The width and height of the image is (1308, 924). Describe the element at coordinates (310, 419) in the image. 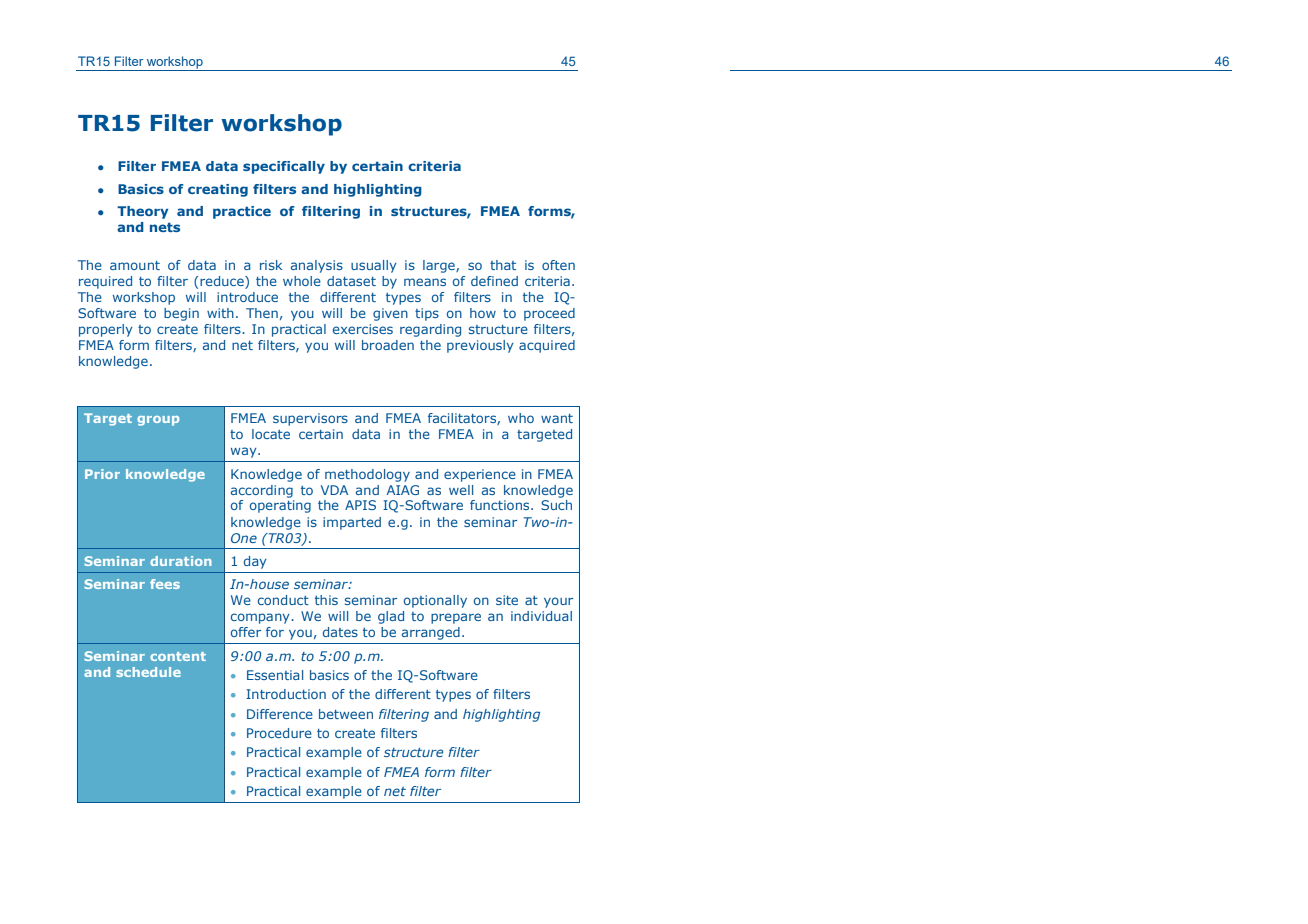

I see `supervisors` at that location.
